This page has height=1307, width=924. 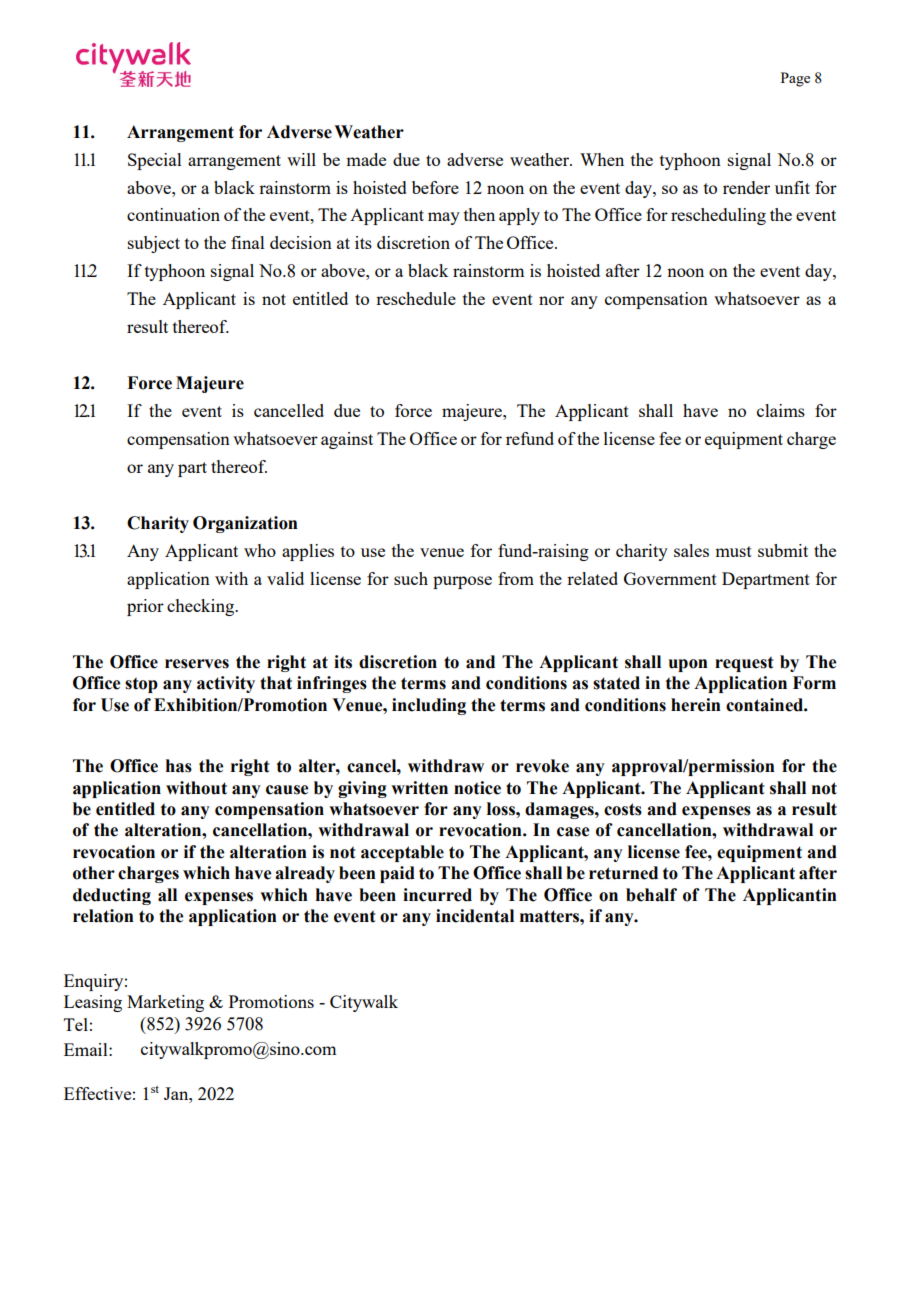 I want to click on Marketing, so click(x=165, y=1003).
